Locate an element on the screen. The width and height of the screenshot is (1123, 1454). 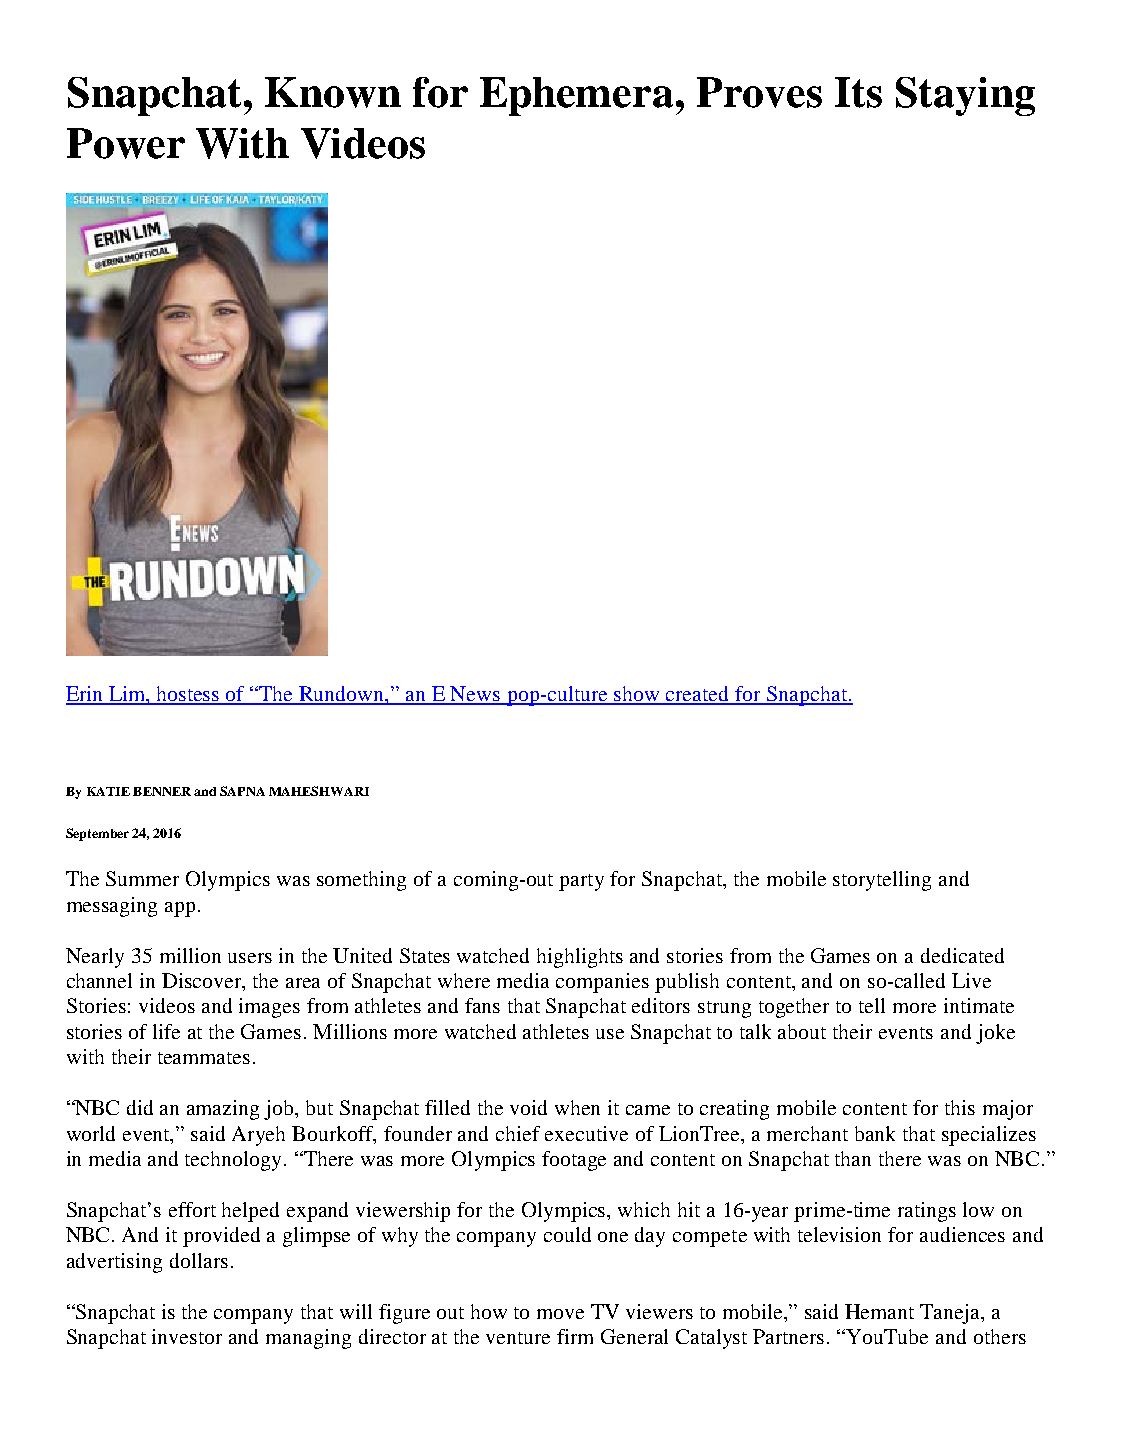
Power is located at coordinates (126, 143).
